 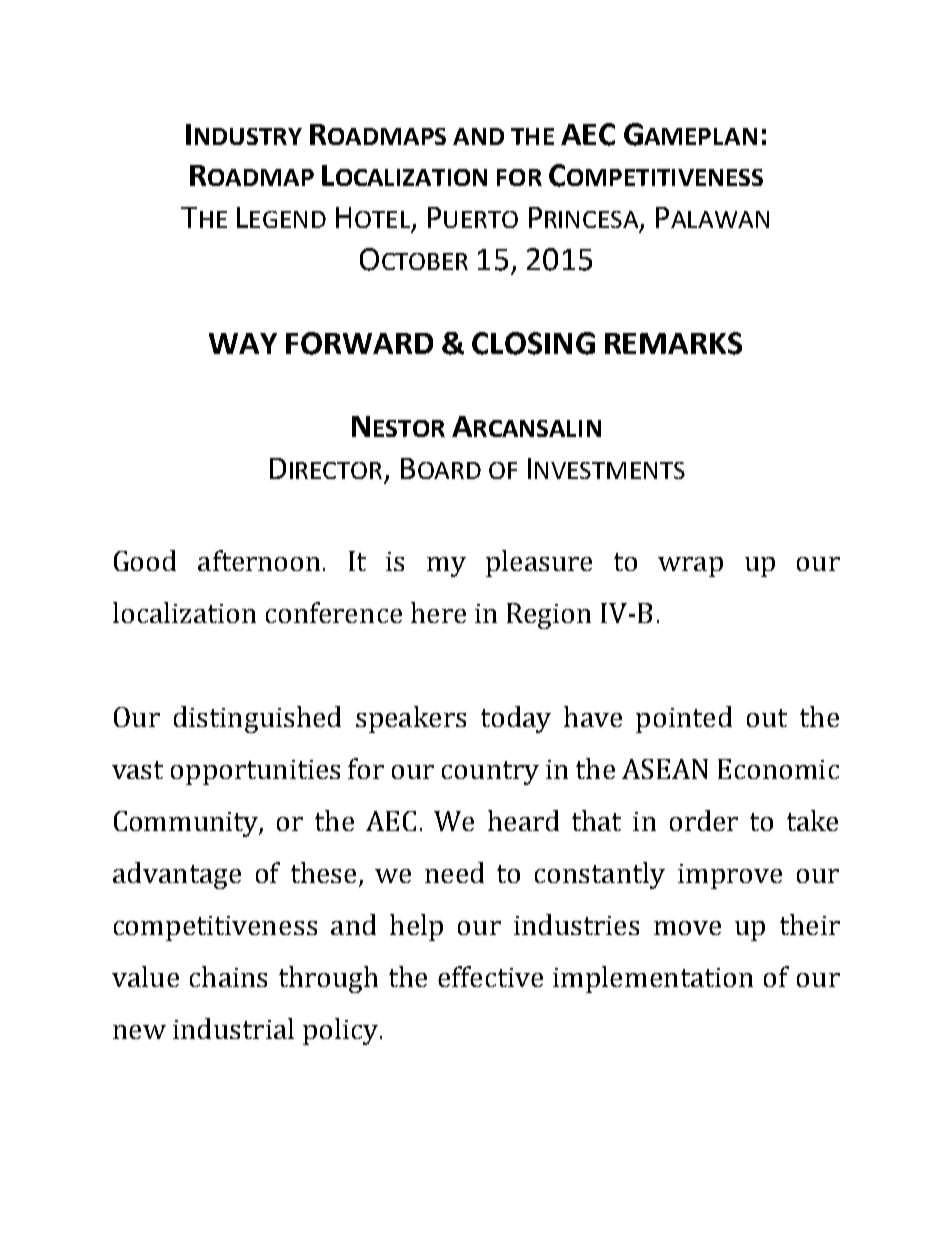 I want to click on WAY, so click(x=243, y=343).
